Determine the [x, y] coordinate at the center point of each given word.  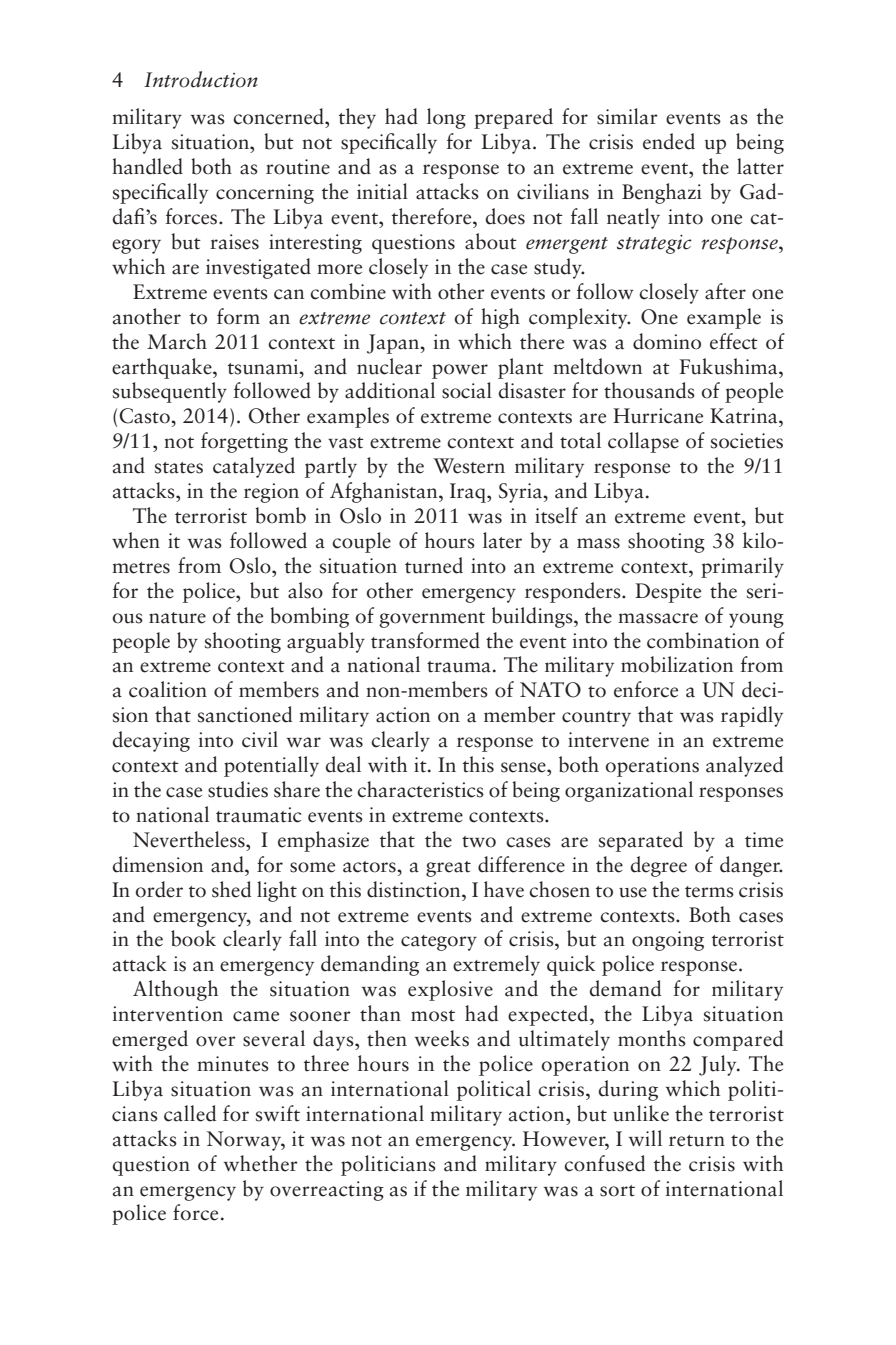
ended [669, 141]
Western [469, 466]
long [446, 118]
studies [238, 789]
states [179, 468]
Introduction [201, 79]
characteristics [420, 789]
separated [641, 841]
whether [261, 1163]
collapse [643, 442]
